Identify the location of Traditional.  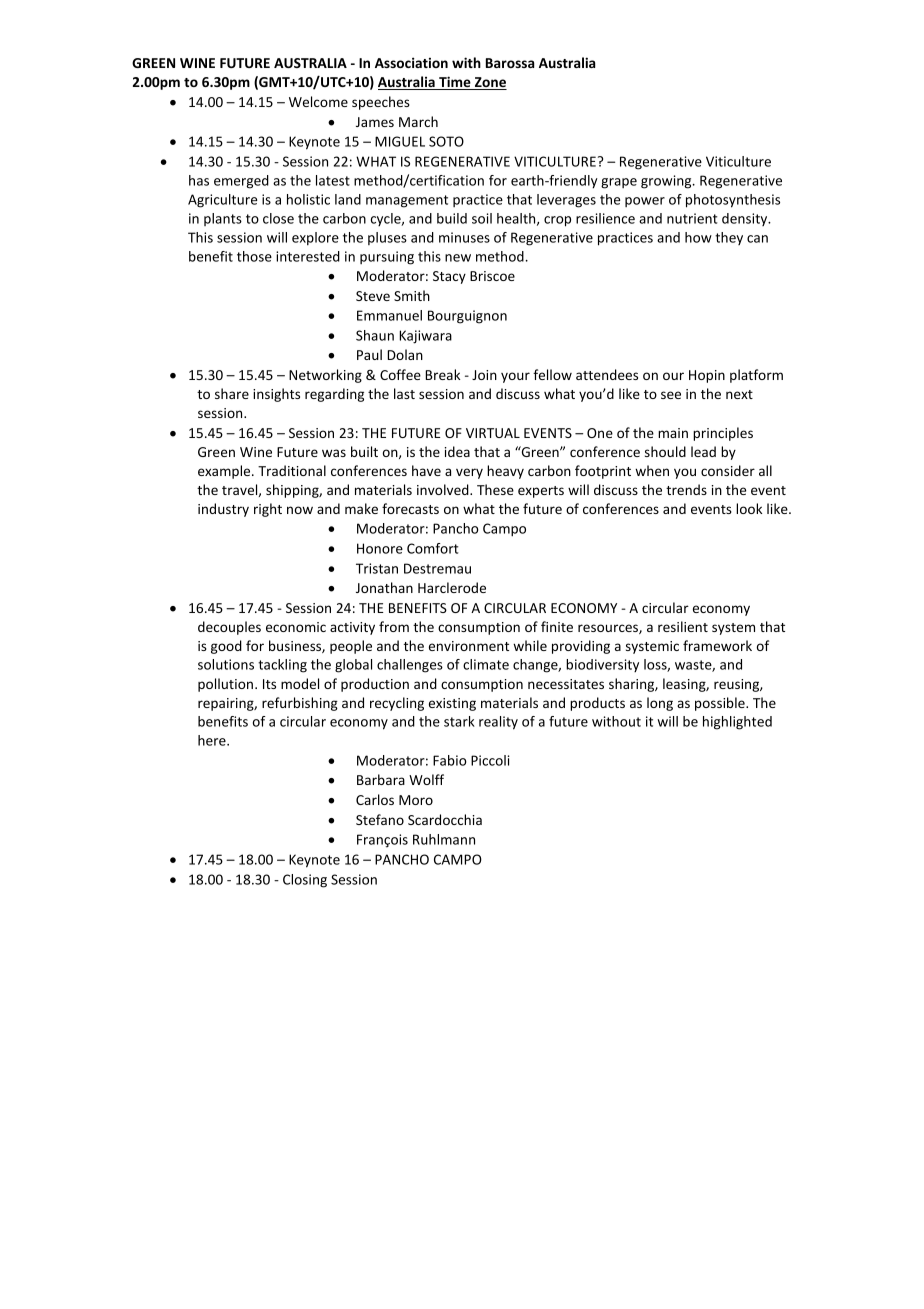
(292, 470).
